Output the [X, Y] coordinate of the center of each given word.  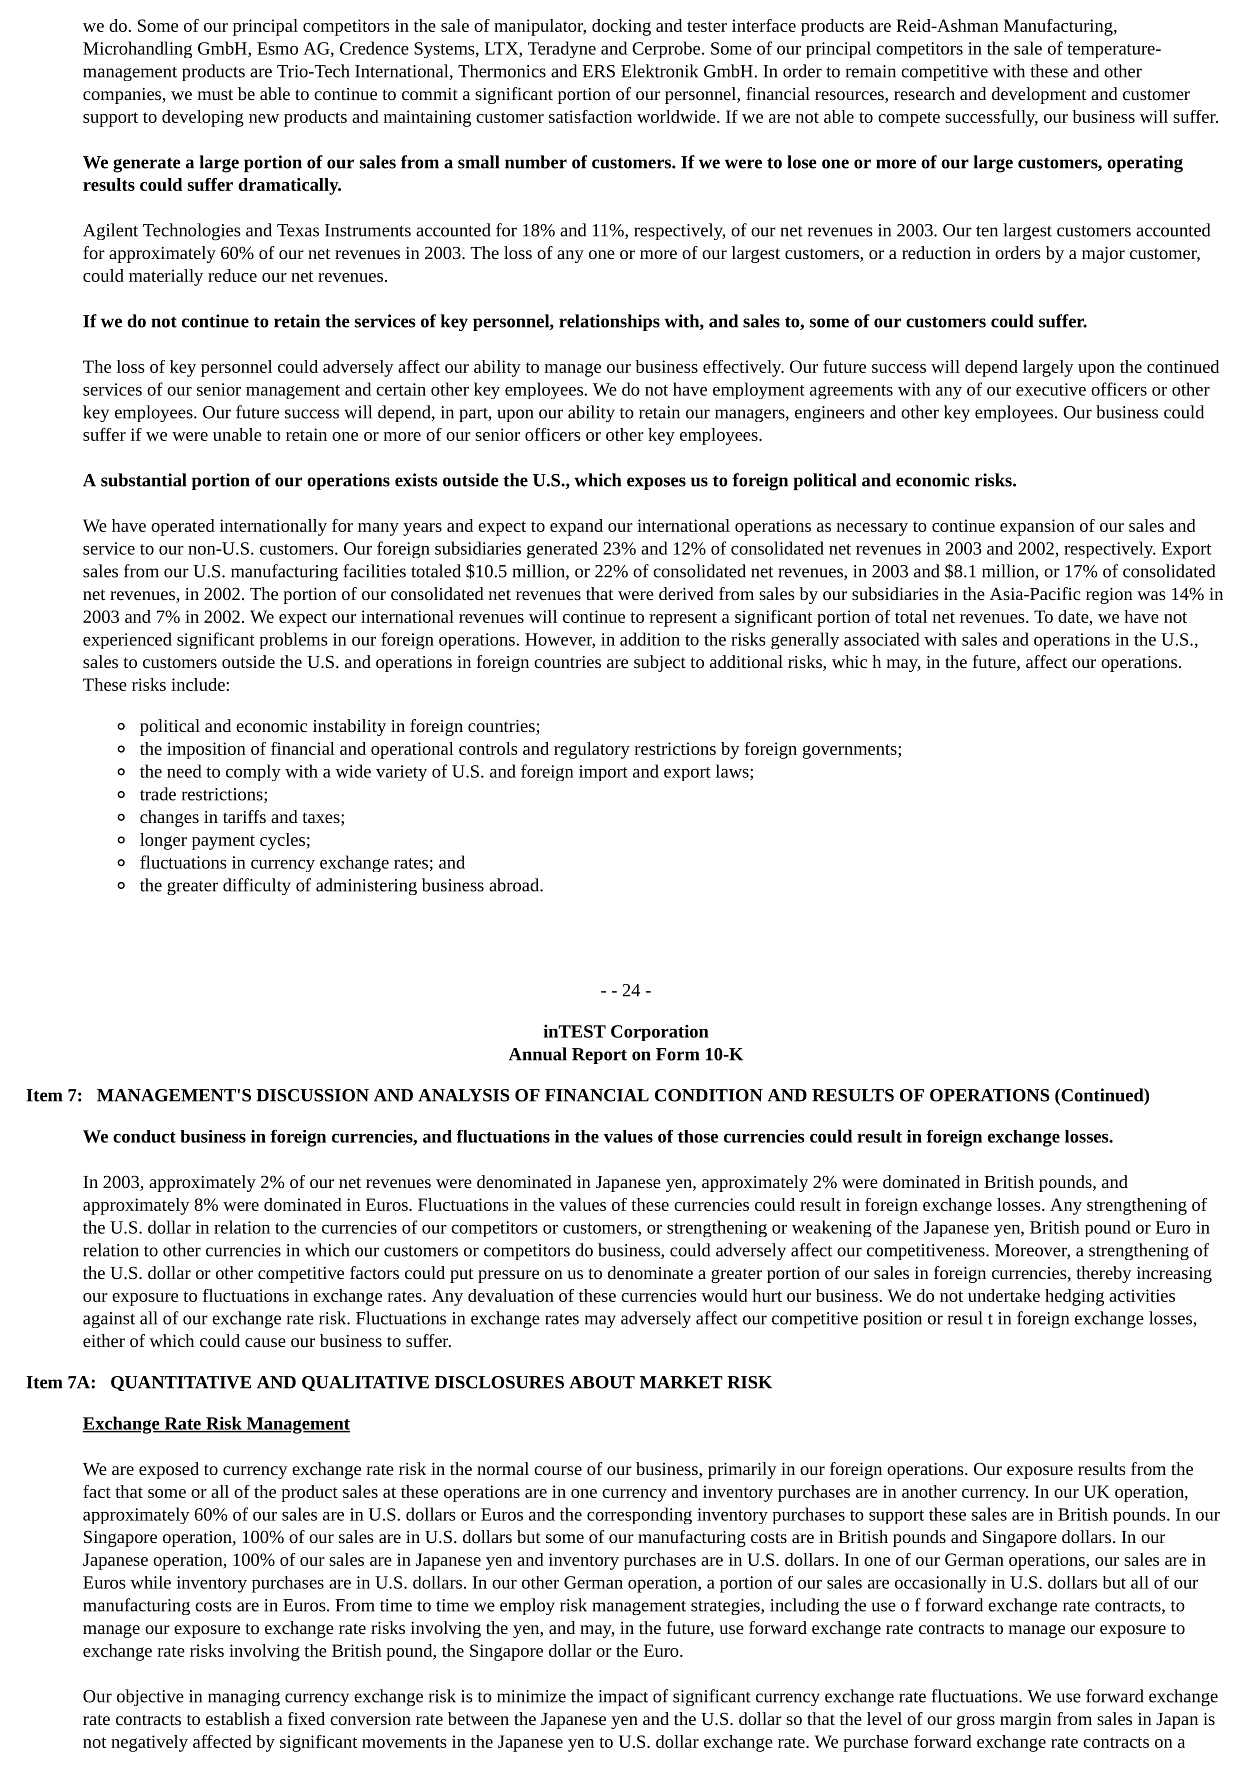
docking [621, 27]
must [215, 94]
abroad [515, 885]
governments [850, 751]
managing [244, 1698]
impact [623, 1698]
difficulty [257, 886]
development [1039, 95]
